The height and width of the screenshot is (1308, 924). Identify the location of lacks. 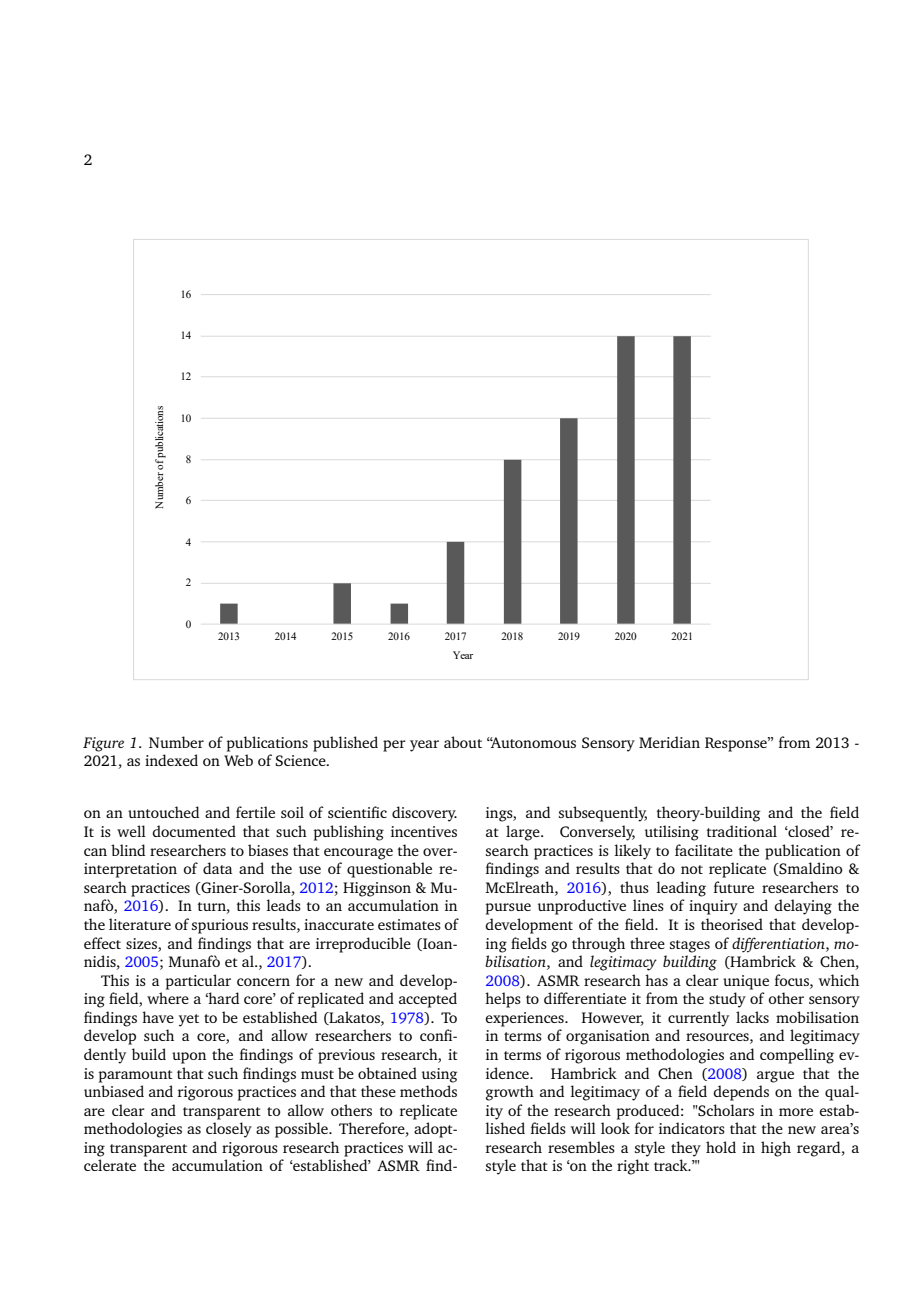
(752, 1017).
